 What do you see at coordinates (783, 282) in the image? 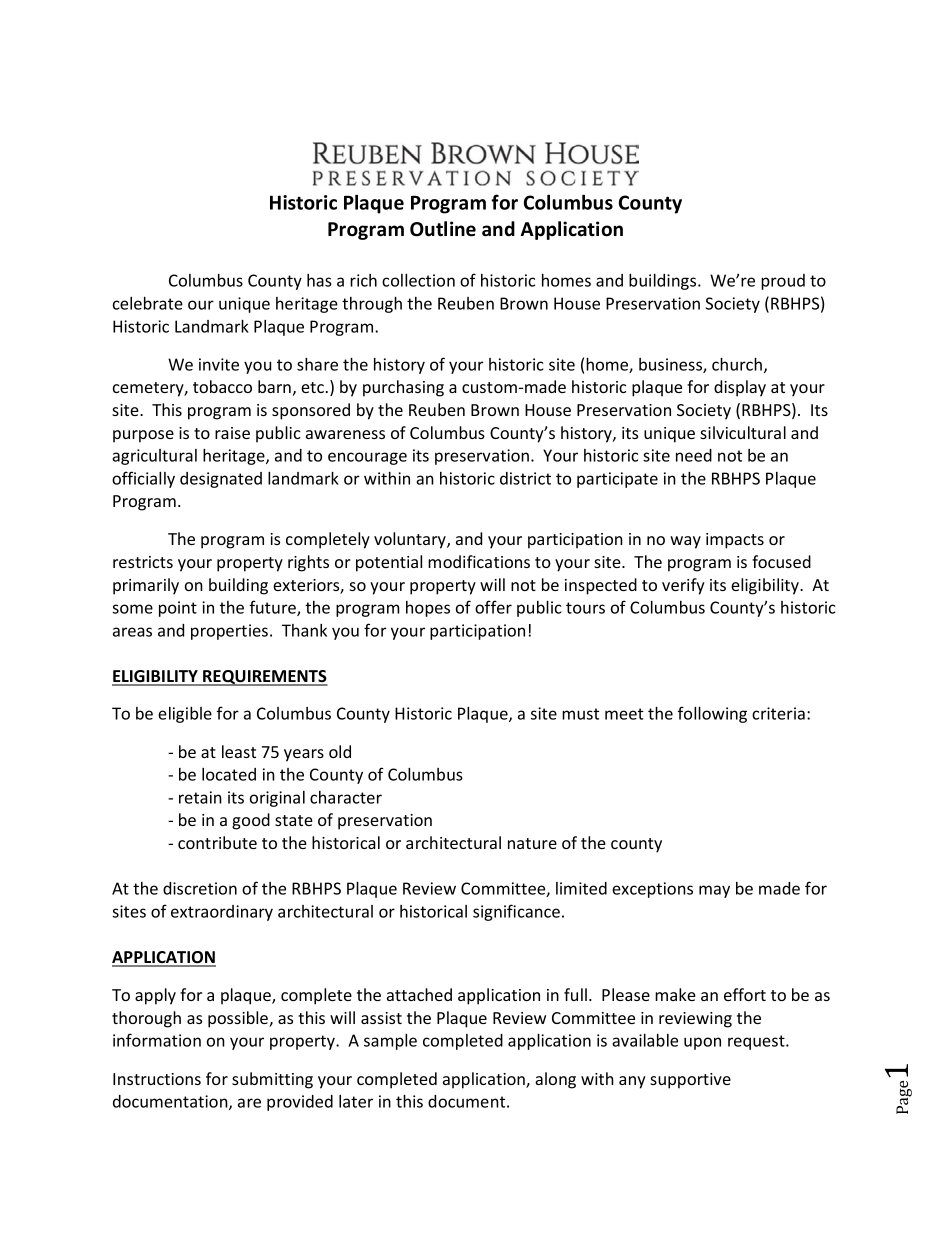
I see `proud` at bounding box center [783, 282].
